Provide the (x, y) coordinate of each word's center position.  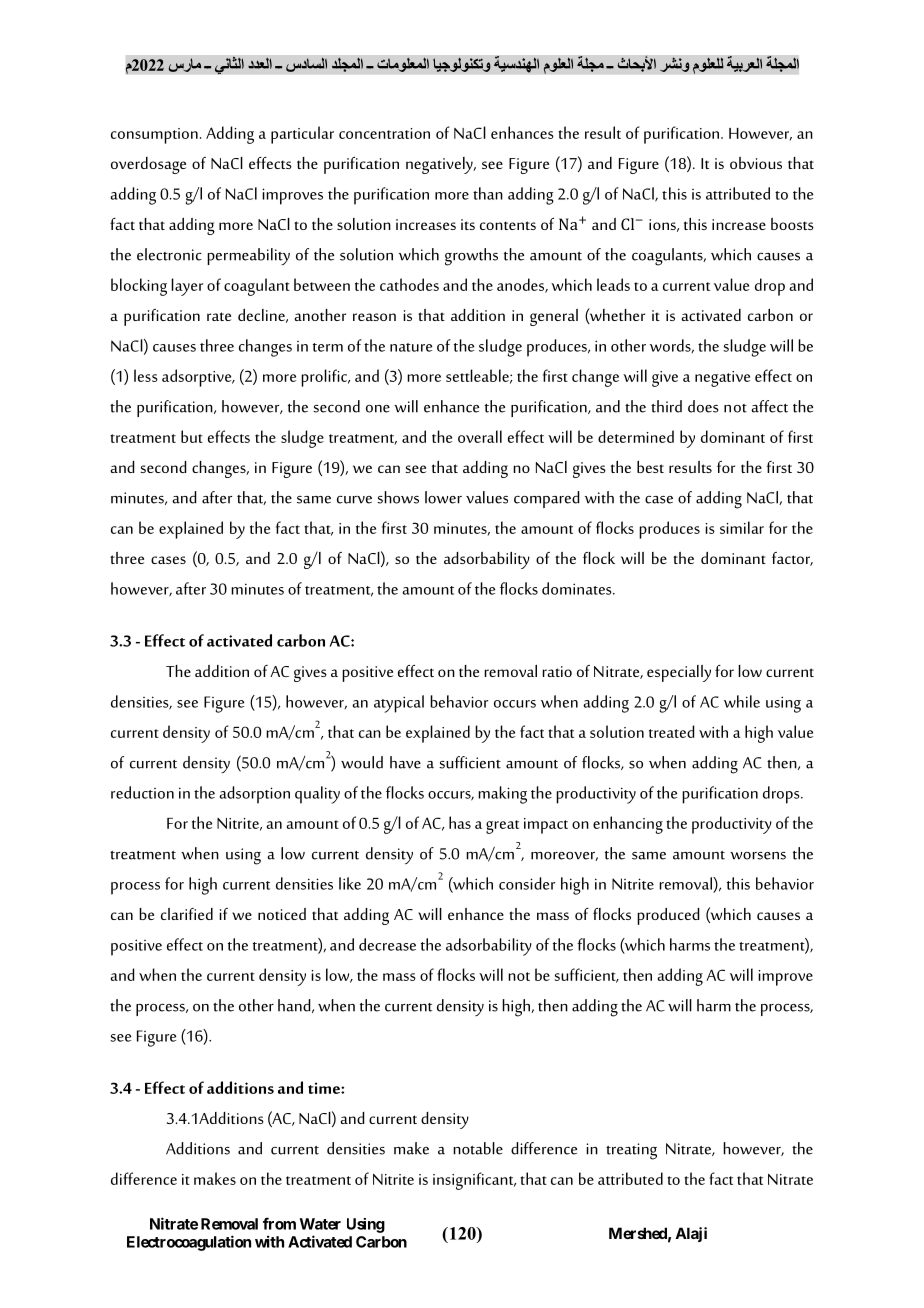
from (279, 1223)
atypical (399, 704)
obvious (756, 163)
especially (679, 673)
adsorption (254, 795)
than (488, 193)
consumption (154, 136)
